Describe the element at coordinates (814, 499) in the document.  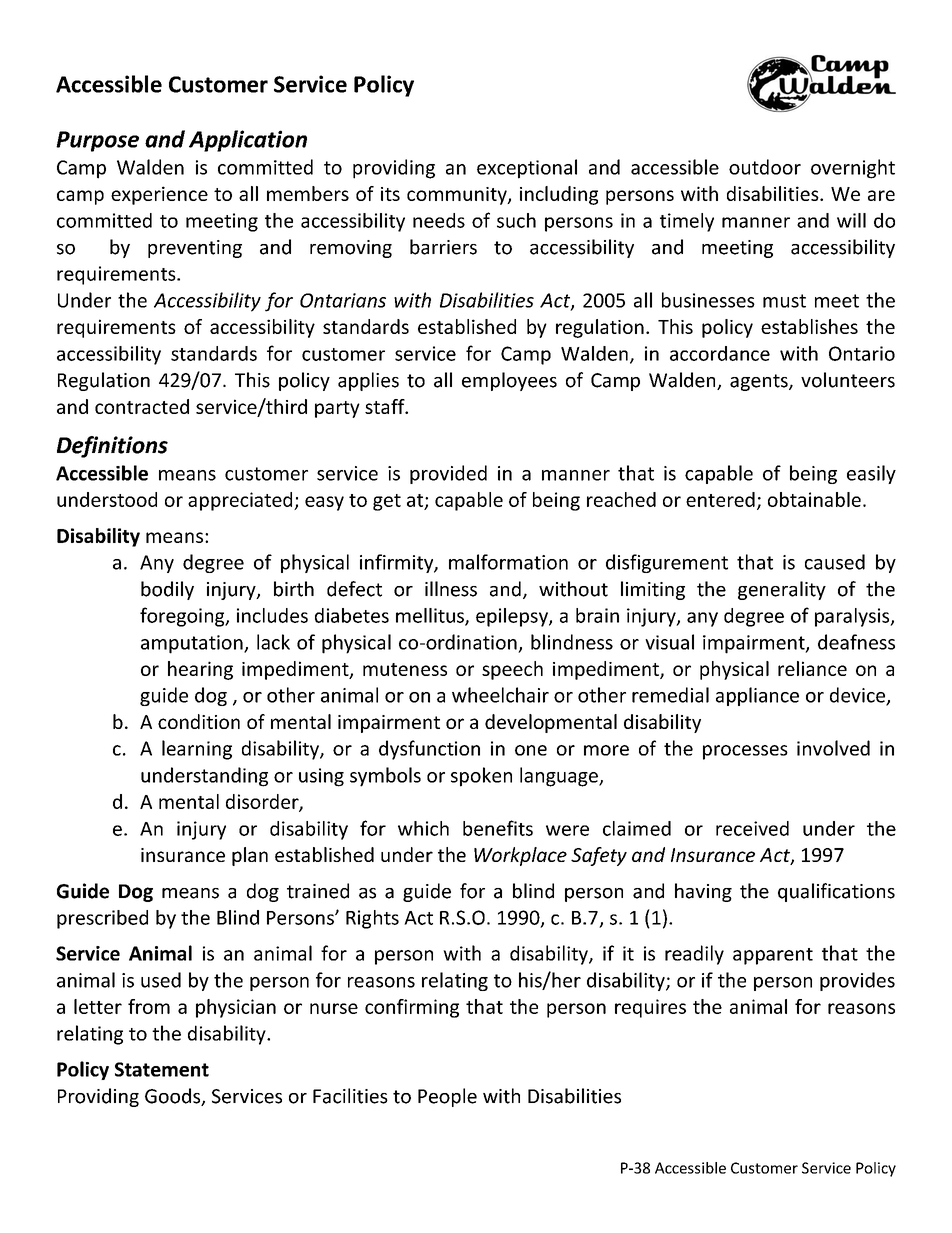
I see `obtainable` at that location.
